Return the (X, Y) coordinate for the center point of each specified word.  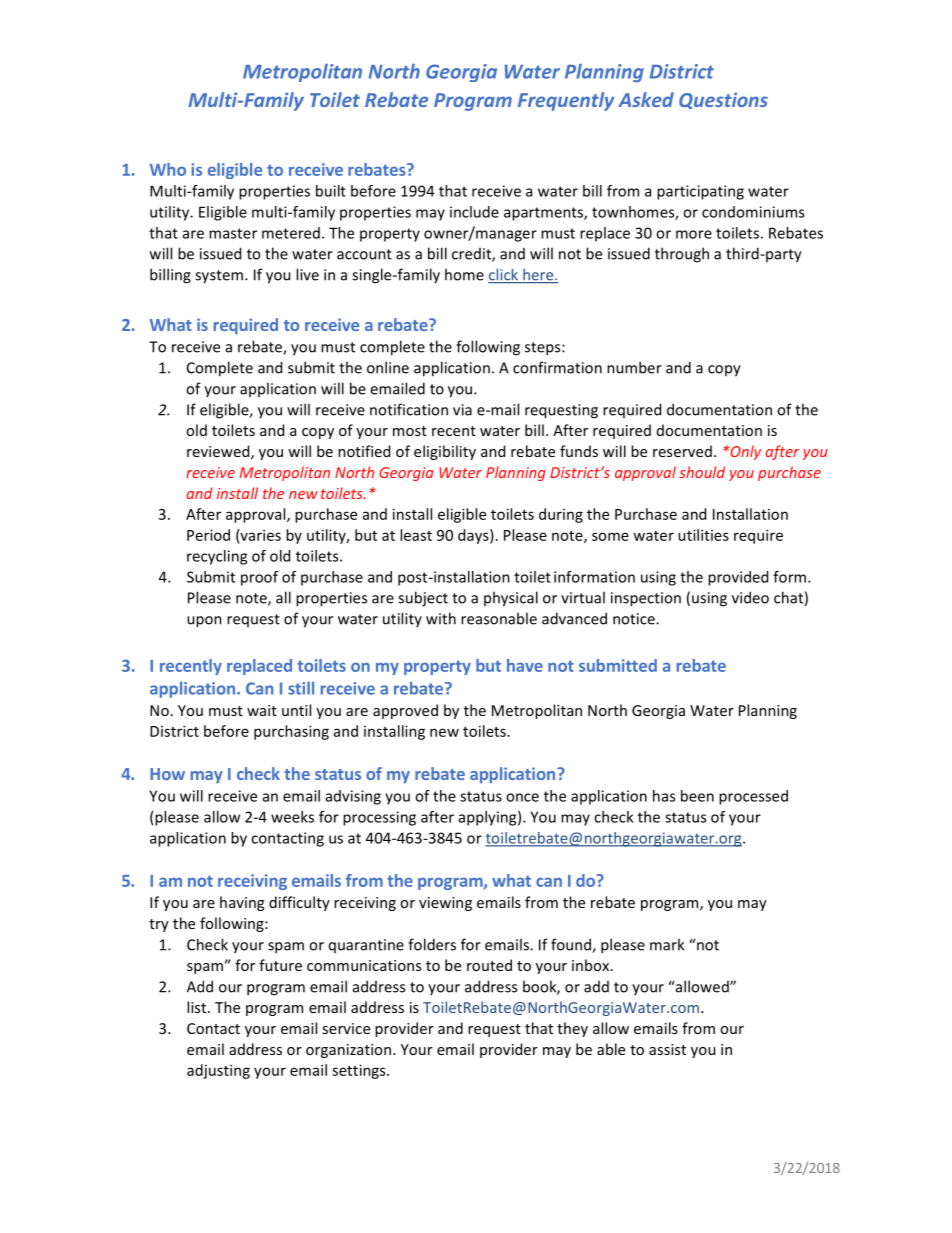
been (697, 796)
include (474, 212)
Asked (646, 99)
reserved (682, 451)
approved (405, 711)
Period (208, 535)
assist (667, 1049)
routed (489, 965)
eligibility (445, 452)
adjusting (218, 1071)
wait (262, 710)
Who (168, 169)
